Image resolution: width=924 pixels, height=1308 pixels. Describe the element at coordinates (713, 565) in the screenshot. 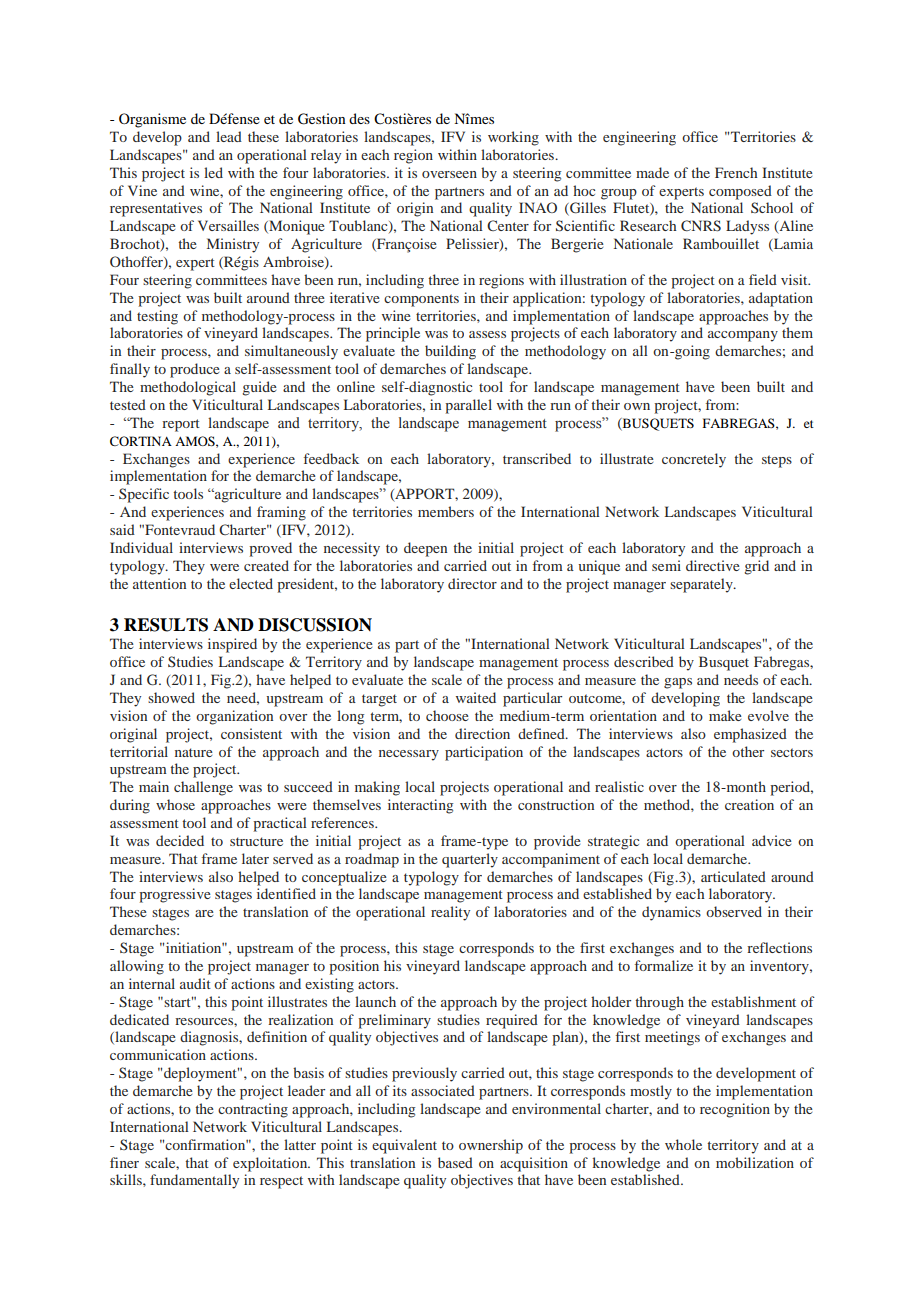

I see `directive` at that location.
